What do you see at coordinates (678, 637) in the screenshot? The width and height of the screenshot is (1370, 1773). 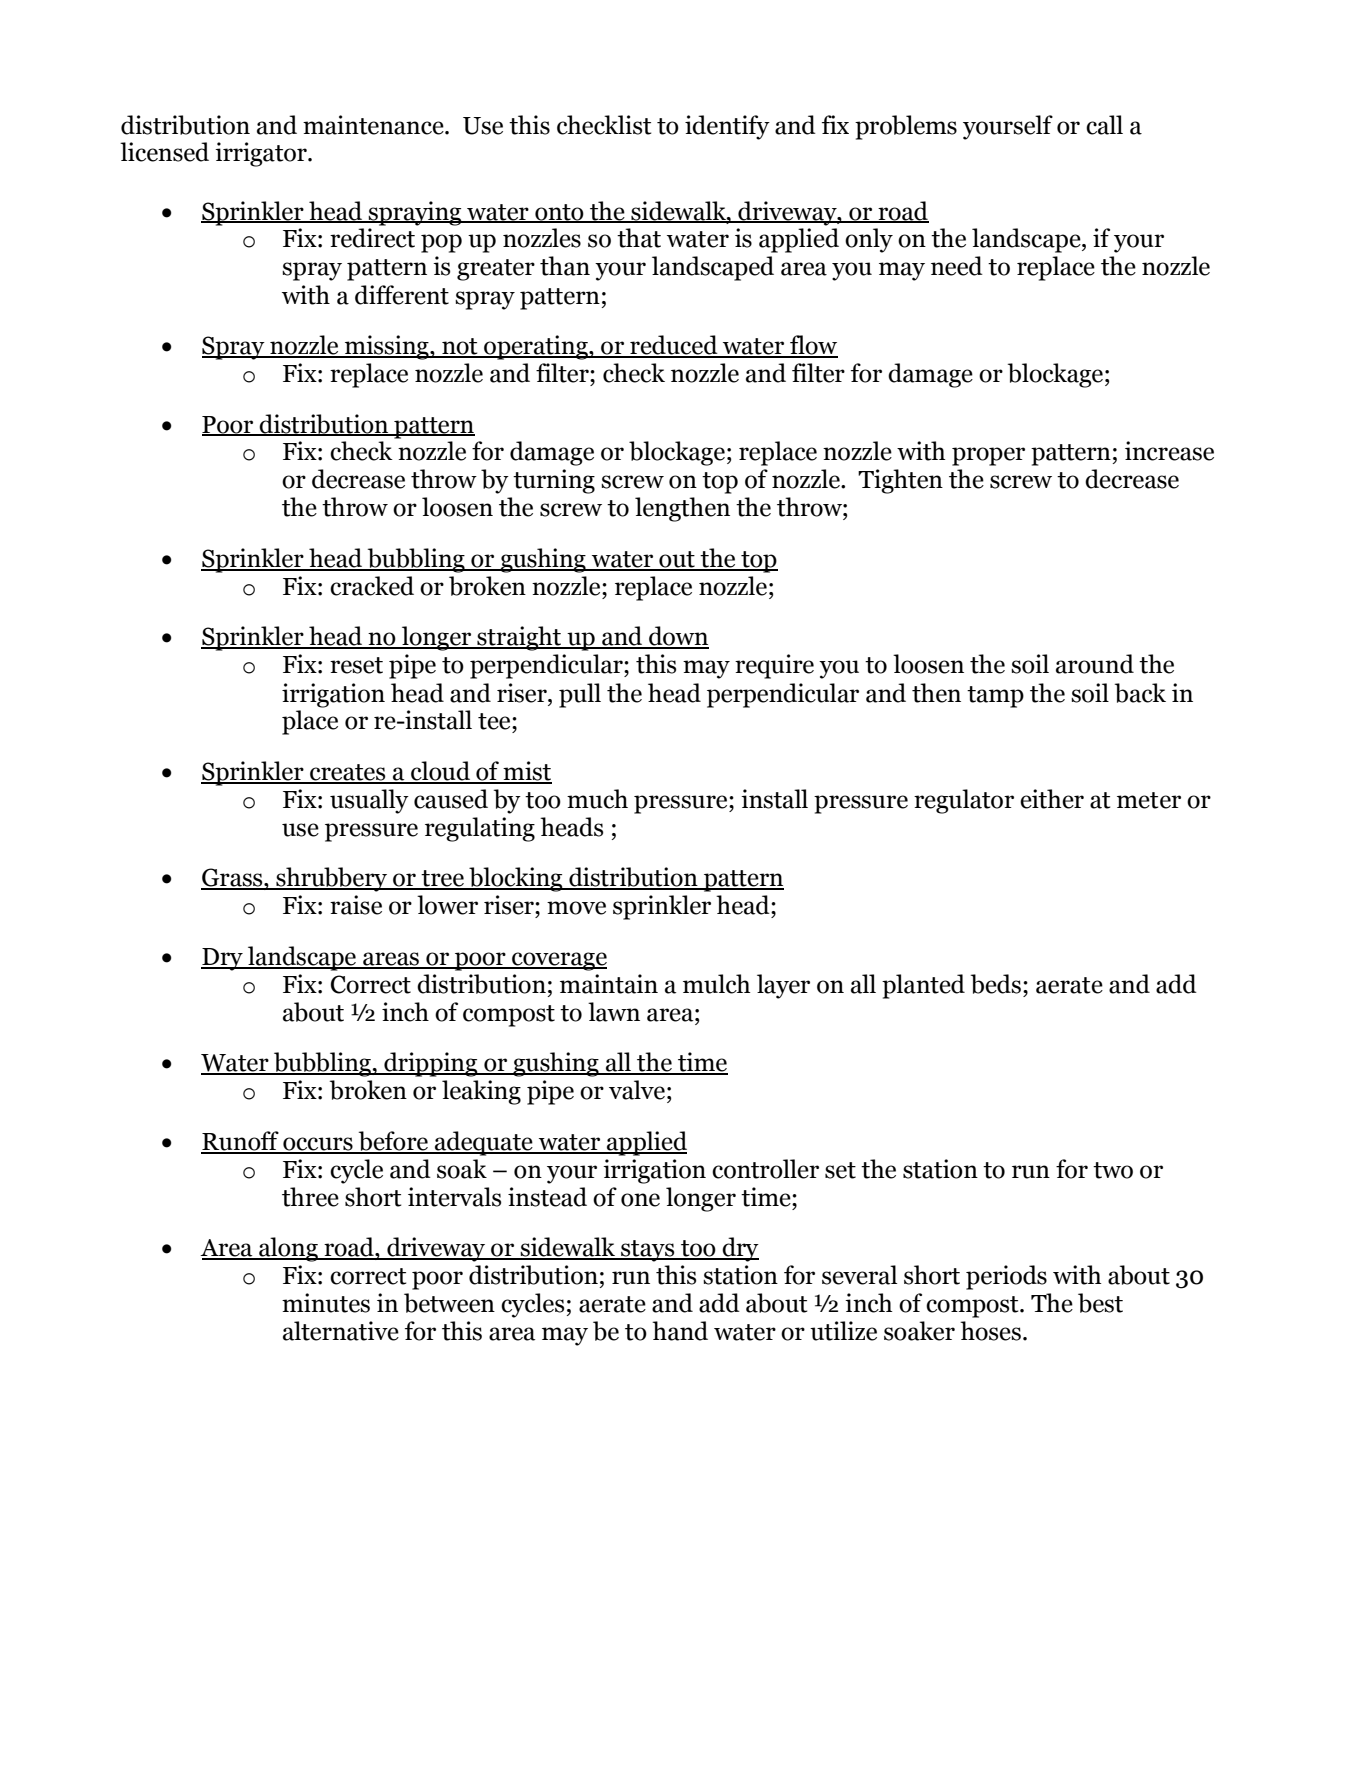 I see `down` at bounding box center [678, 637].
